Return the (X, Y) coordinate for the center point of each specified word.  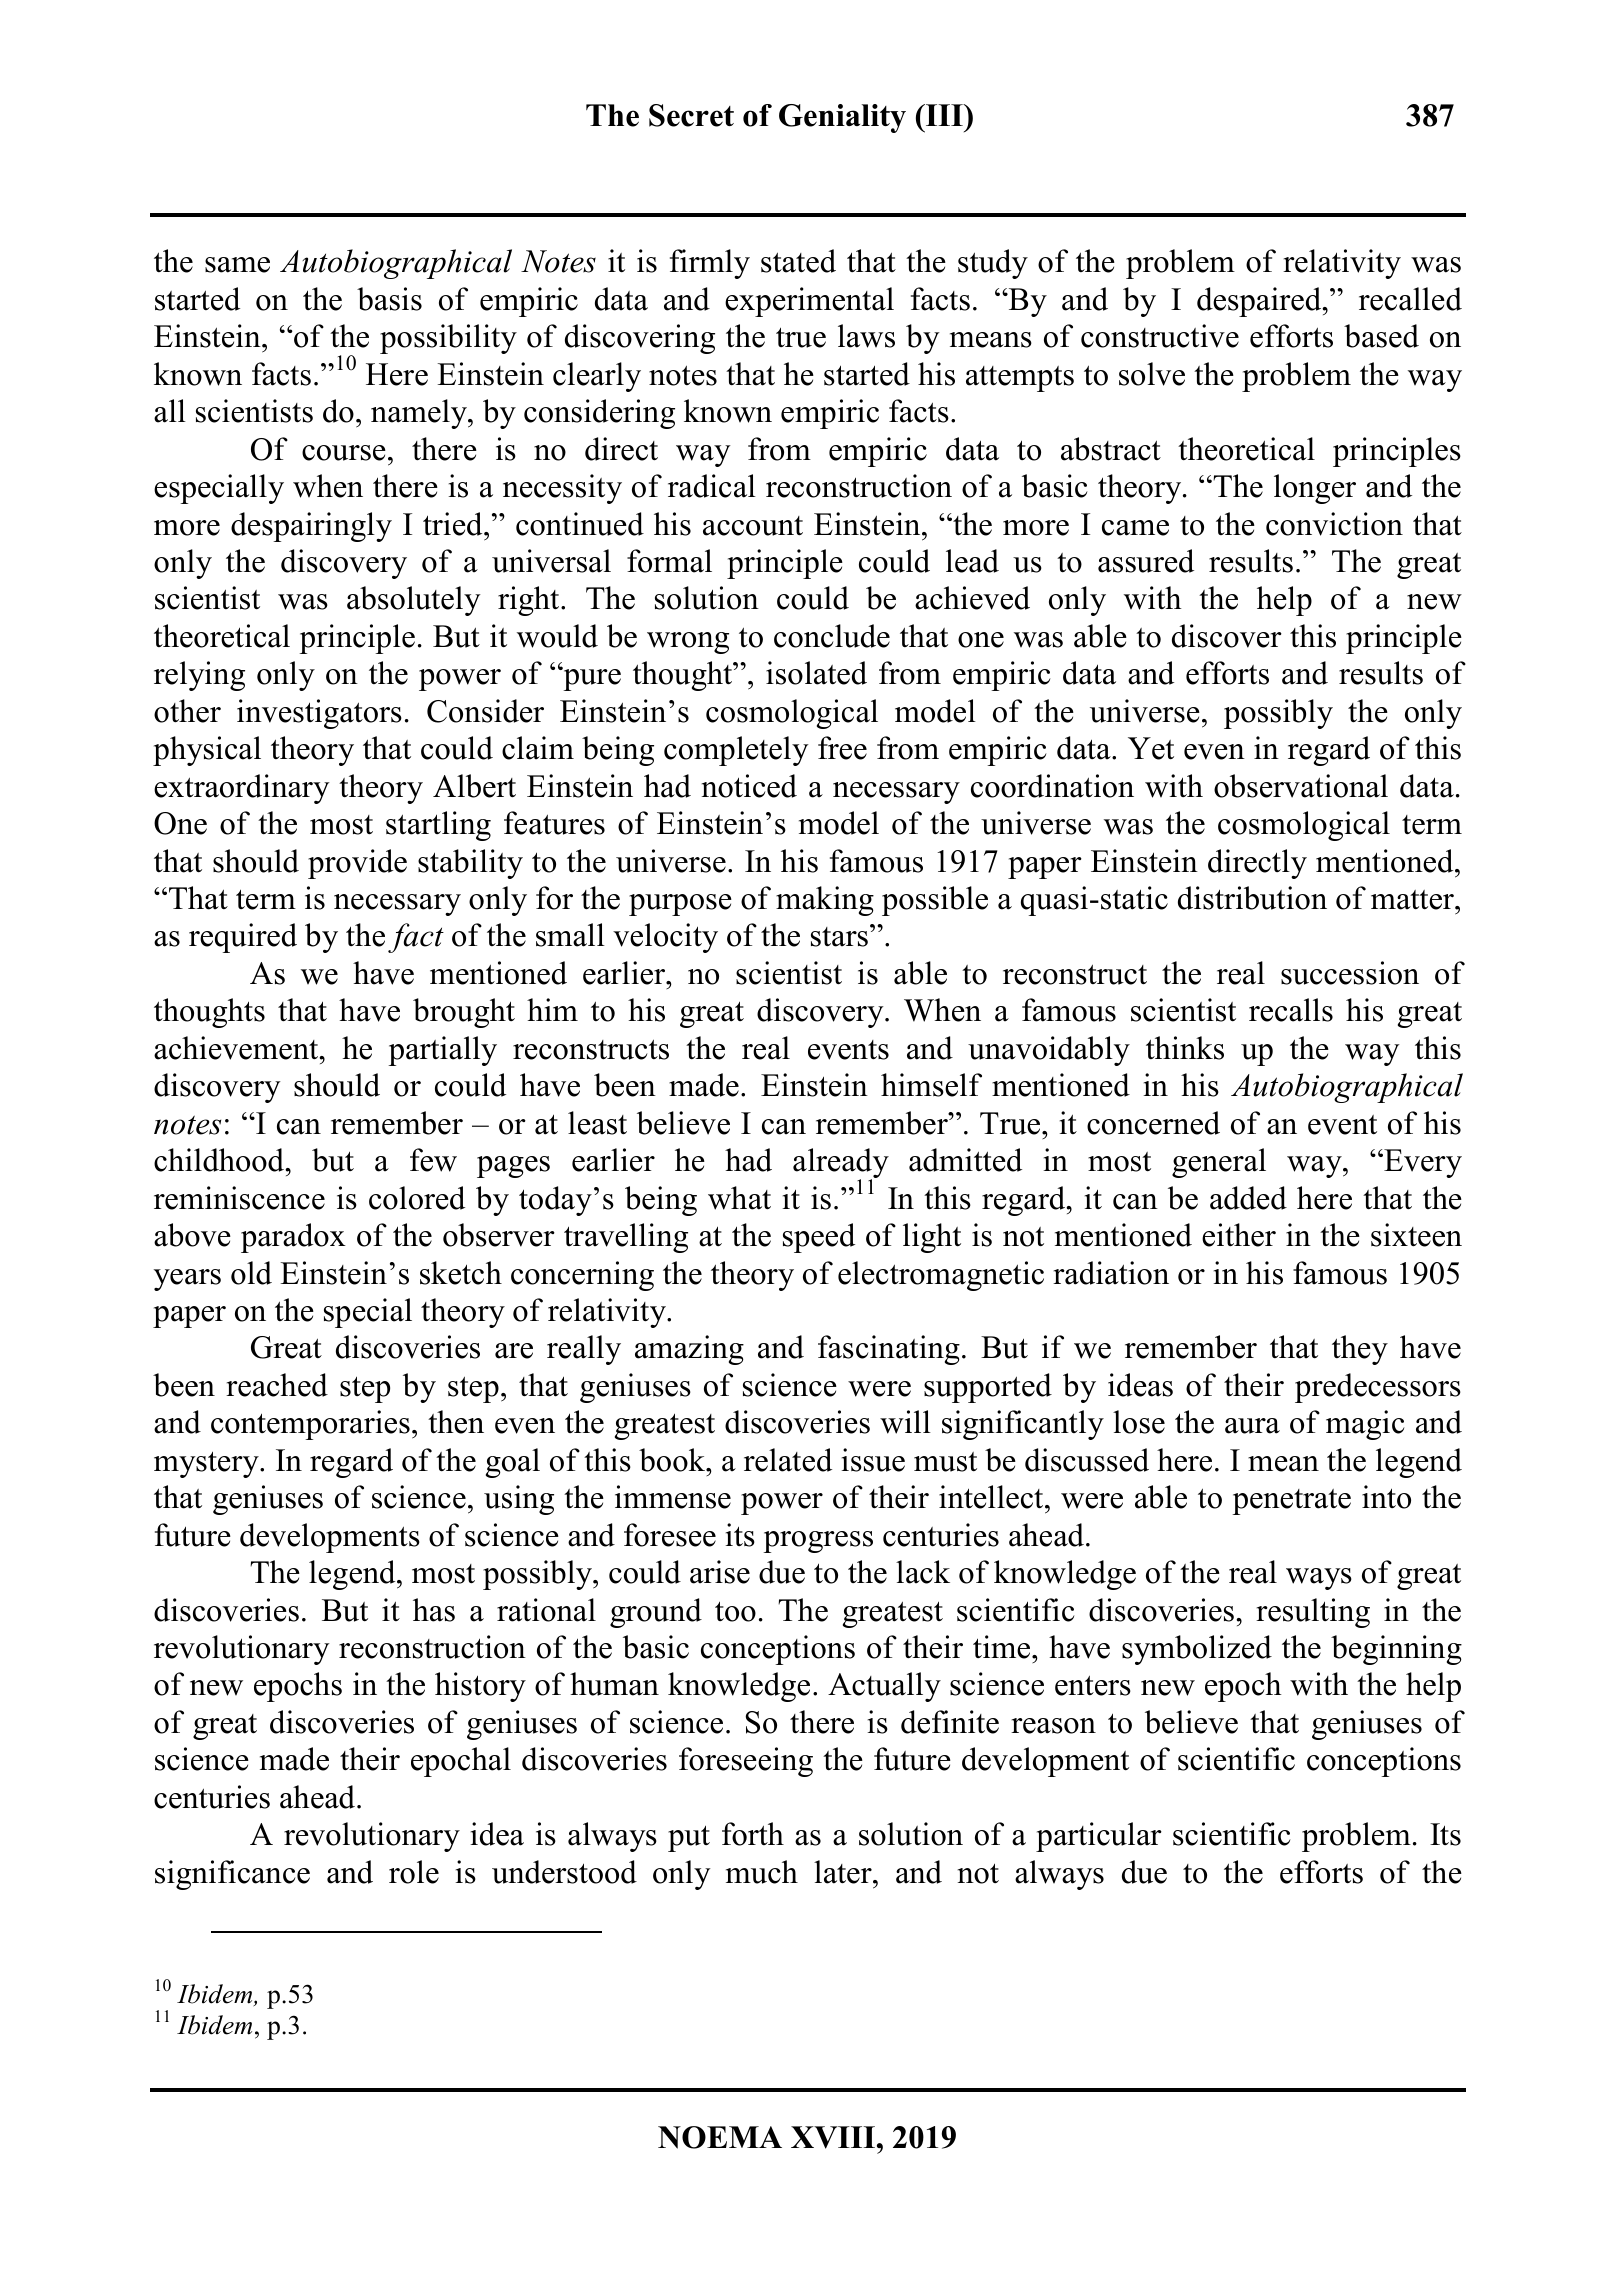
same (237, 265)
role (414, 1872)
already (841, 1164)
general (1219, 1163)
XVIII (834, 2137)
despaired (1260, 302)
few (433, 1160)
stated (798, 261)
